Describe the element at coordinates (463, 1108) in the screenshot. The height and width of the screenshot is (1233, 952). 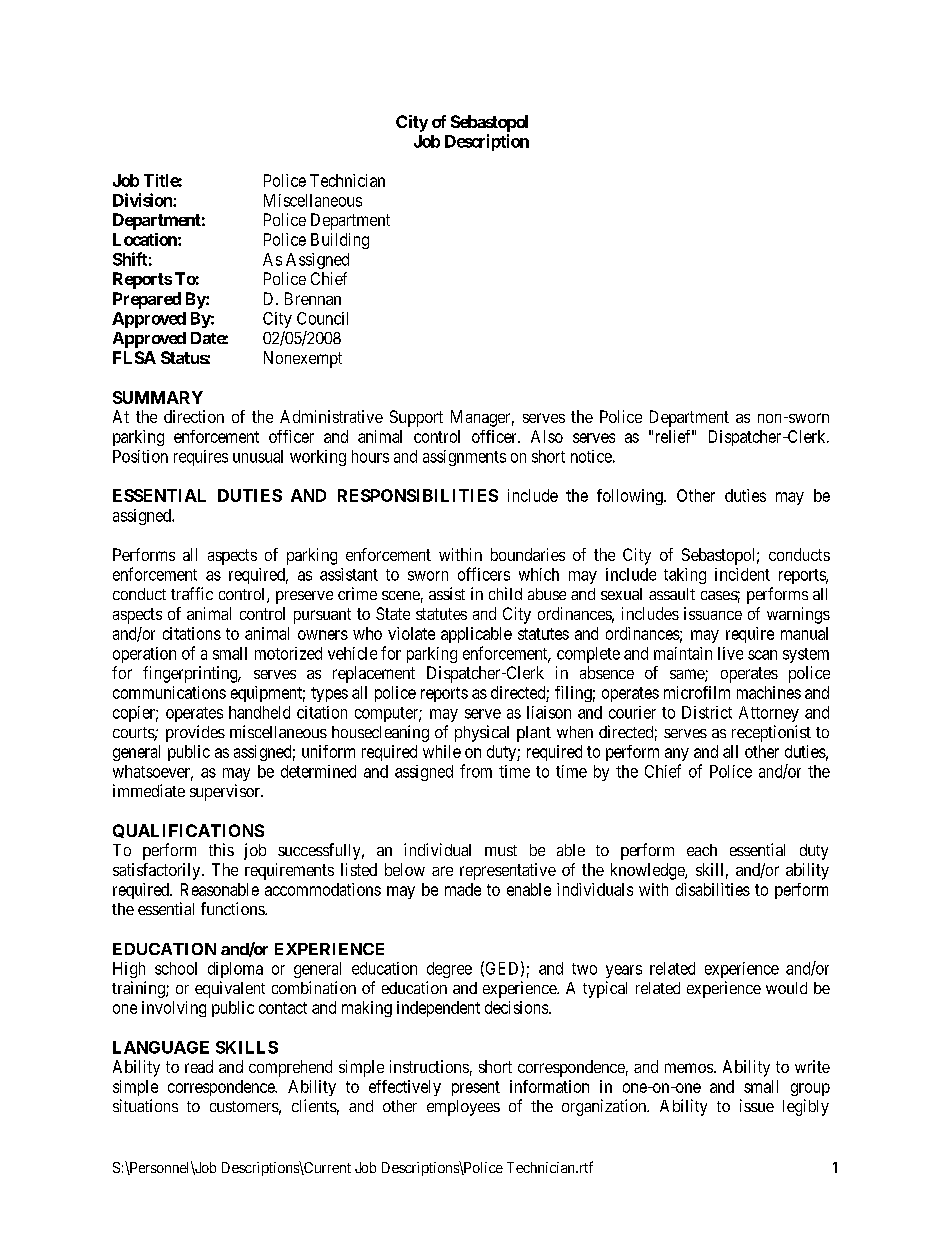
I see `employees` at that location.
